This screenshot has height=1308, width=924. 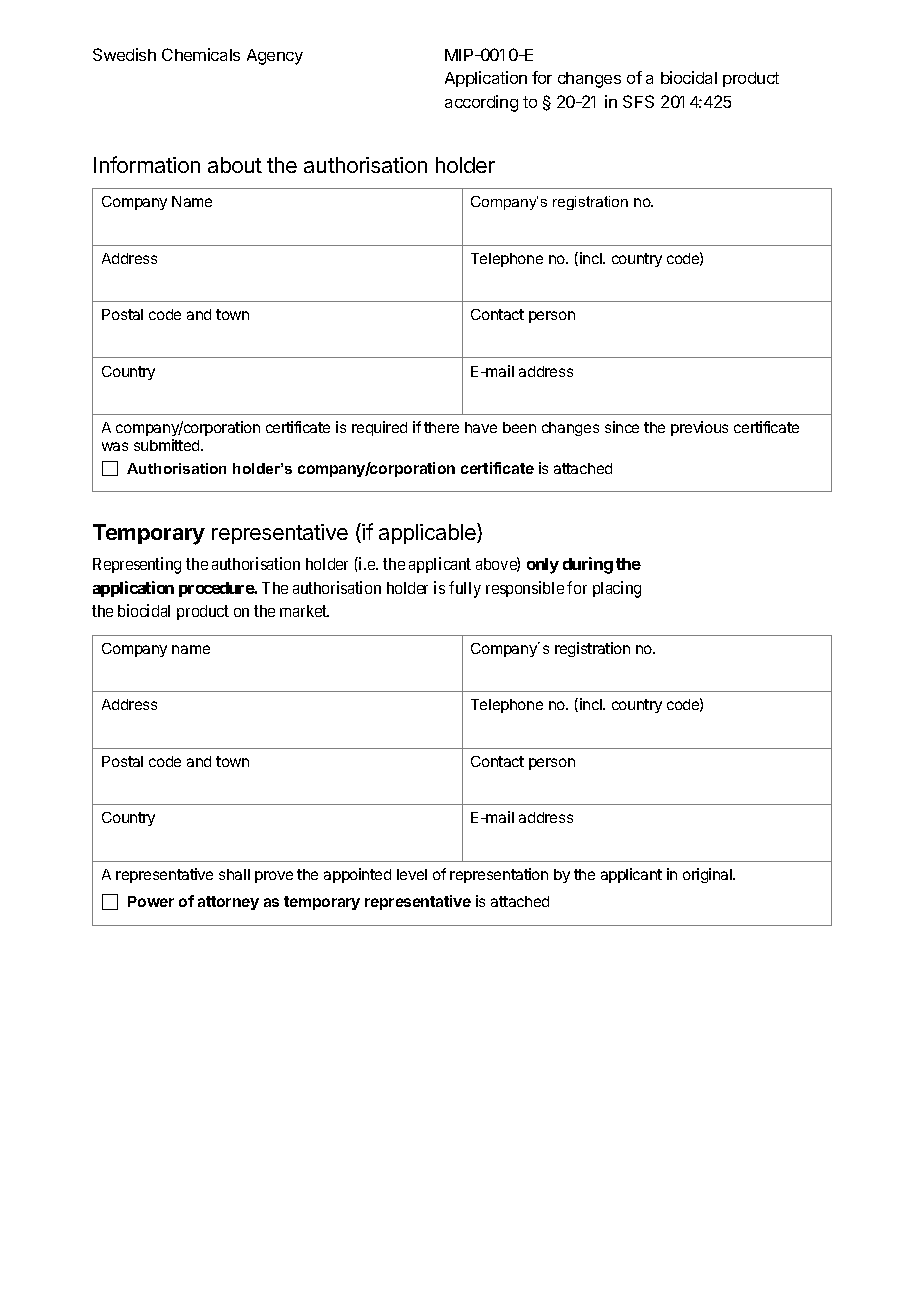 What do you see at coordinates (234, 874) in the screenshot?
I see `shall` at bounding box center [234, 874].
